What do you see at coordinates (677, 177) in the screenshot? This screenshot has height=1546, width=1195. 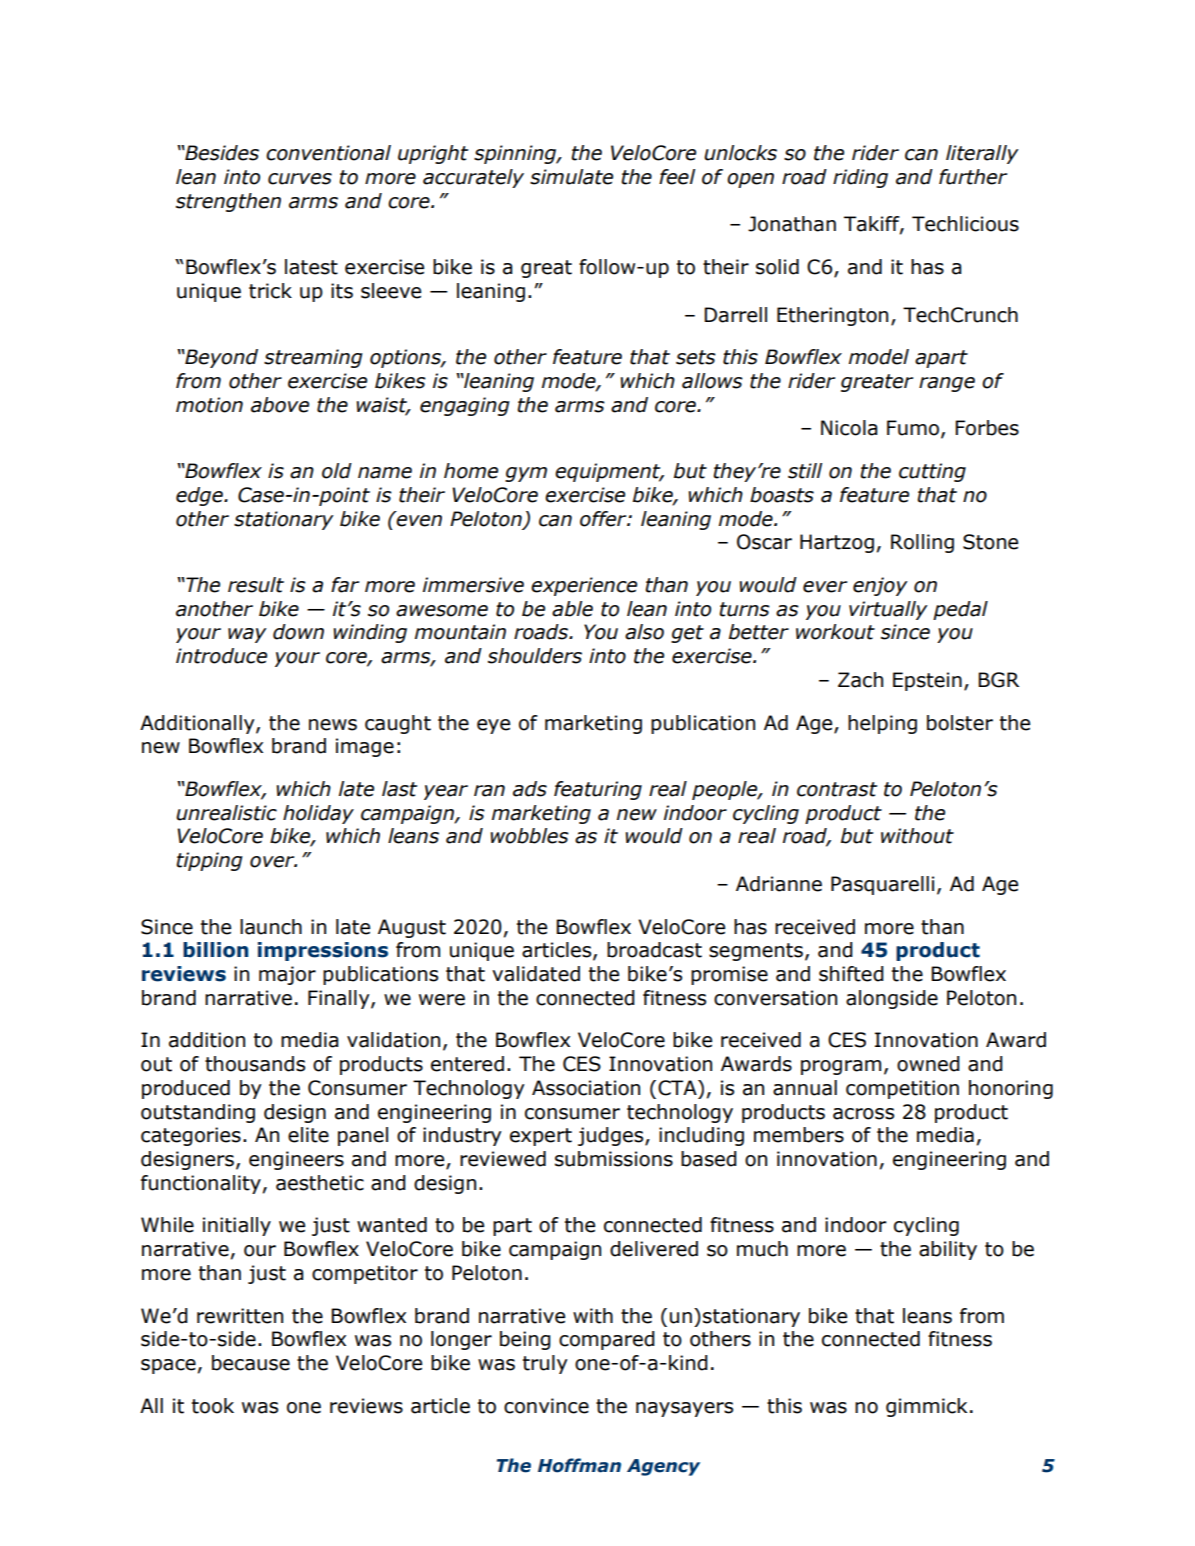 I see `feel` at bounding box center [677, 177].
